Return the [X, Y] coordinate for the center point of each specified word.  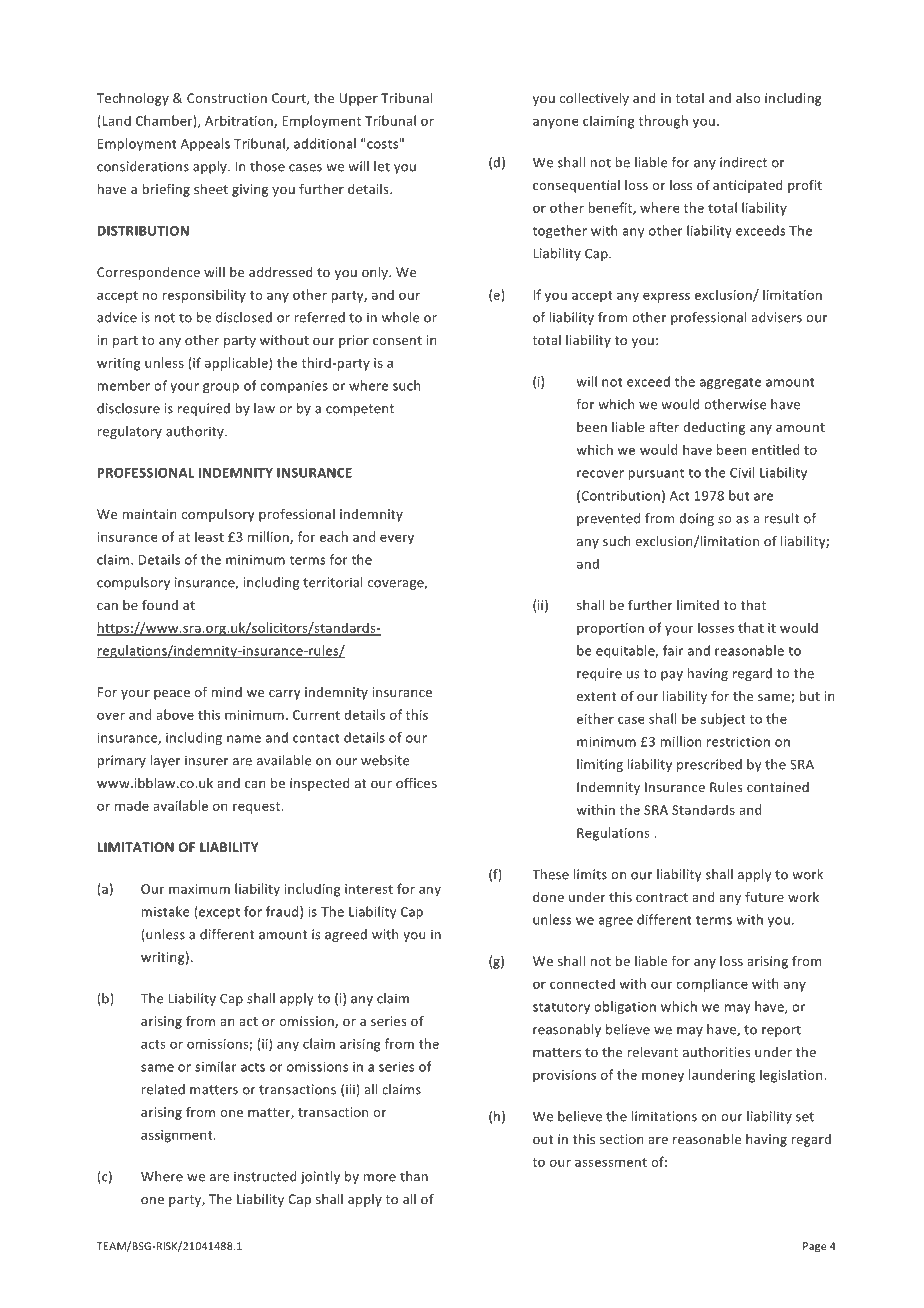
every [397, 539]
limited [698, 605]
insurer [206, 760]
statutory [561, 1008]
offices [416, 782]
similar [216, 1066]
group [221, 388]
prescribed [709, 765]
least [209, 536]
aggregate [730, 383]
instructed [265, 1176]
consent [397, 340]
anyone [556, 123]
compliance [712, 985]
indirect [743, 162]
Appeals [205, 144]
